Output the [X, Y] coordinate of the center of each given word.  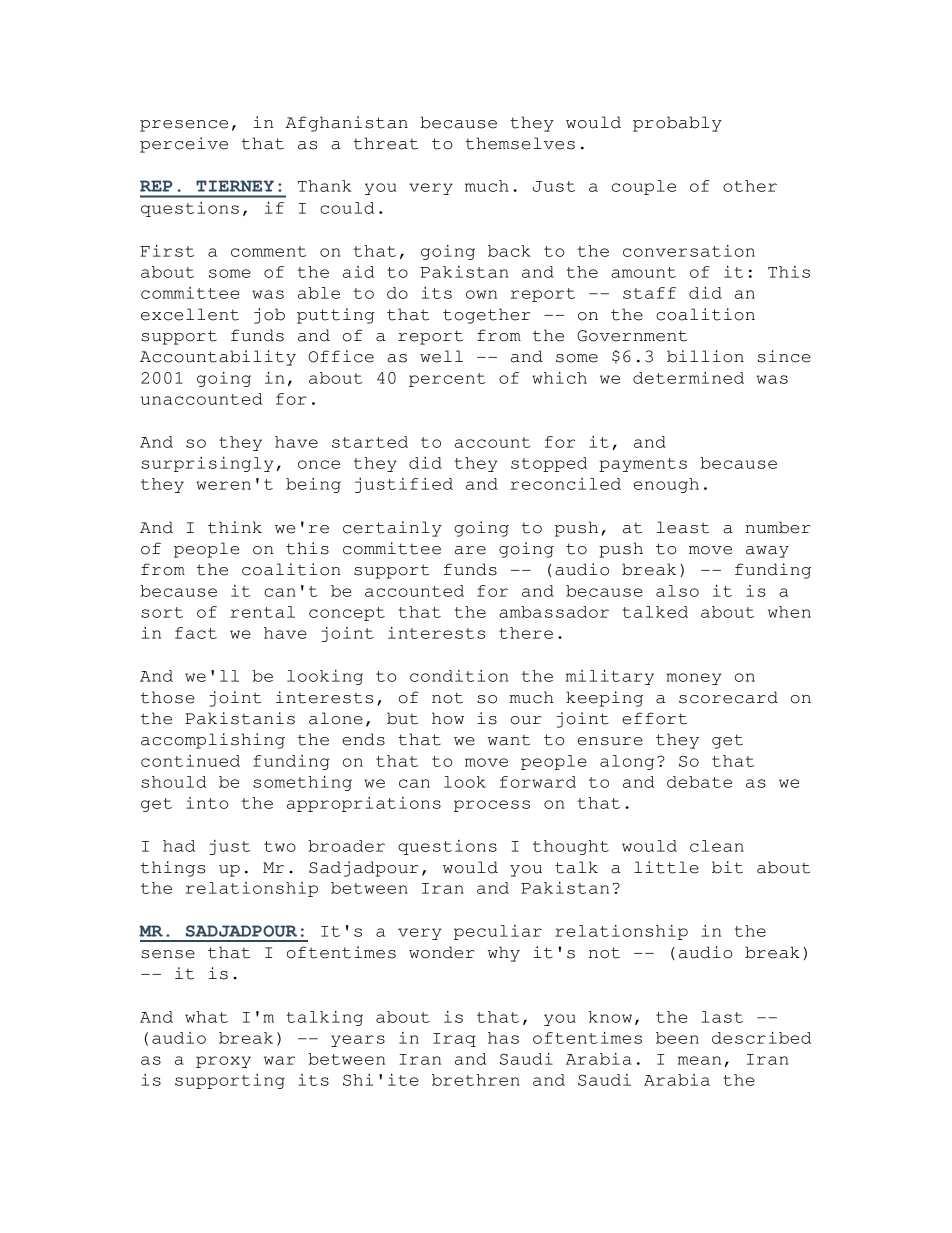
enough [666, 485]
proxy [223, 1062]
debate [699, 782]
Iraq [454, 1040]
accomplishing [213, 741]
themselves [520, 143]
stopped [549, 464]
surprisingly [207, 464]
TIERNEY [235, 186]
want [509, 740]
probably [677, 124]
